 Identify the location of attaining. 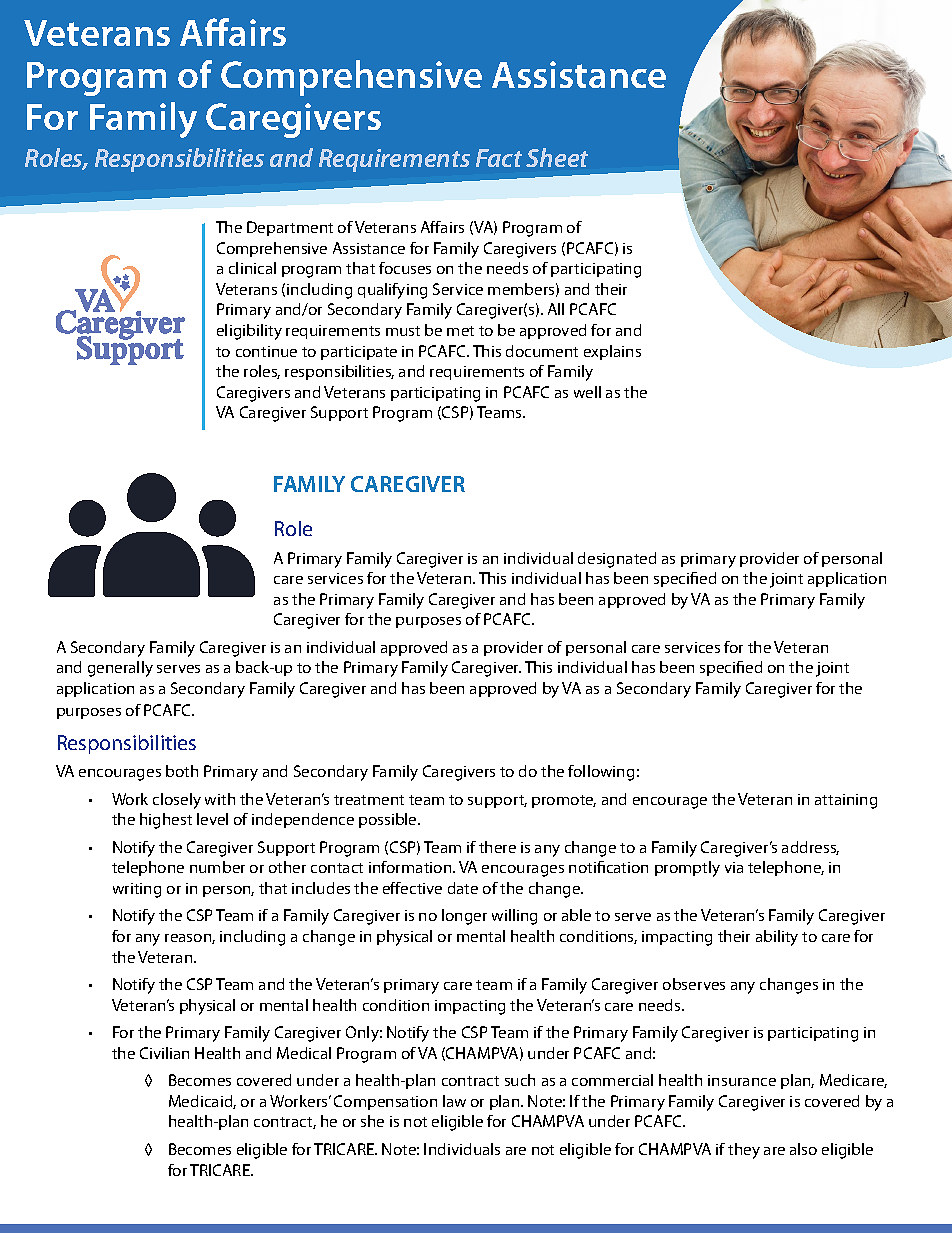
(846, 801).
